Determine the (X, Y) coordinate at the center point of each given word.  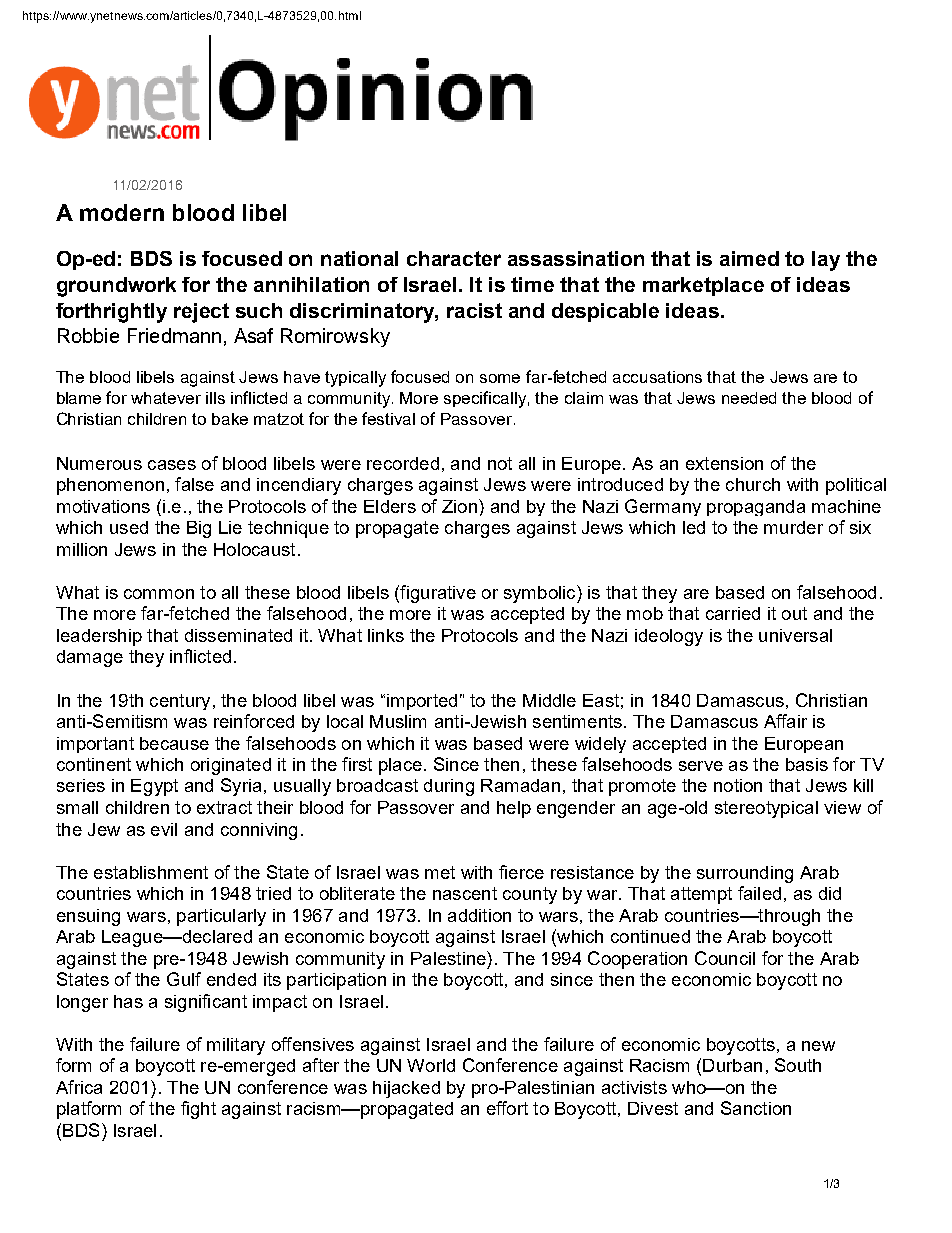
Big (199, 529)
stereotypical (766, 809)
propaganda (756, 508)
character (454, 258)
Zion (459, 506)
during (449, 787)
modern (122, 212)
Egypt (154, 787)
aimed (749, 258)
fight (198, 1110)
